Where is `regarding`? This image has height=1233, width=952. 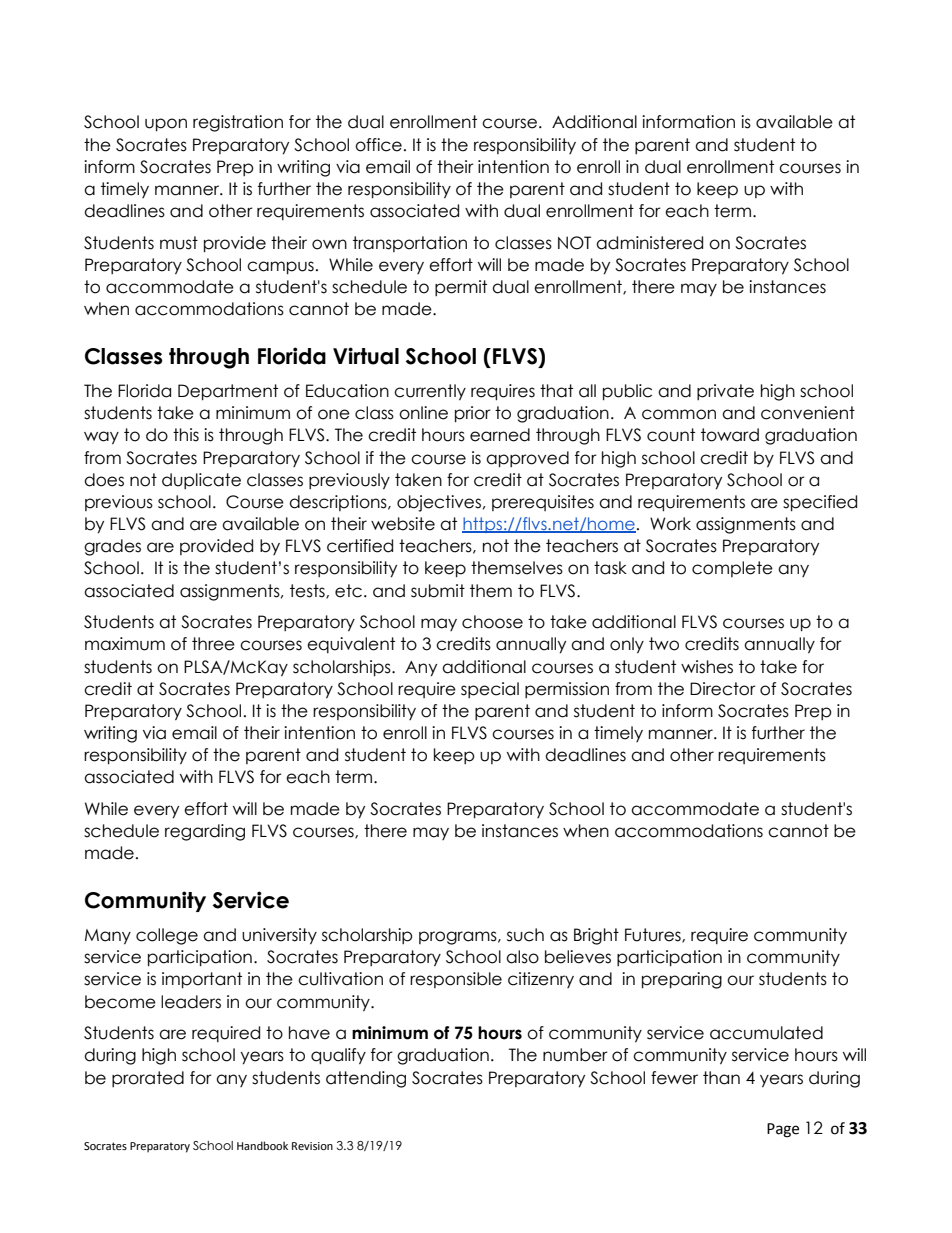 regarding is located at coordinates (205, 832).
